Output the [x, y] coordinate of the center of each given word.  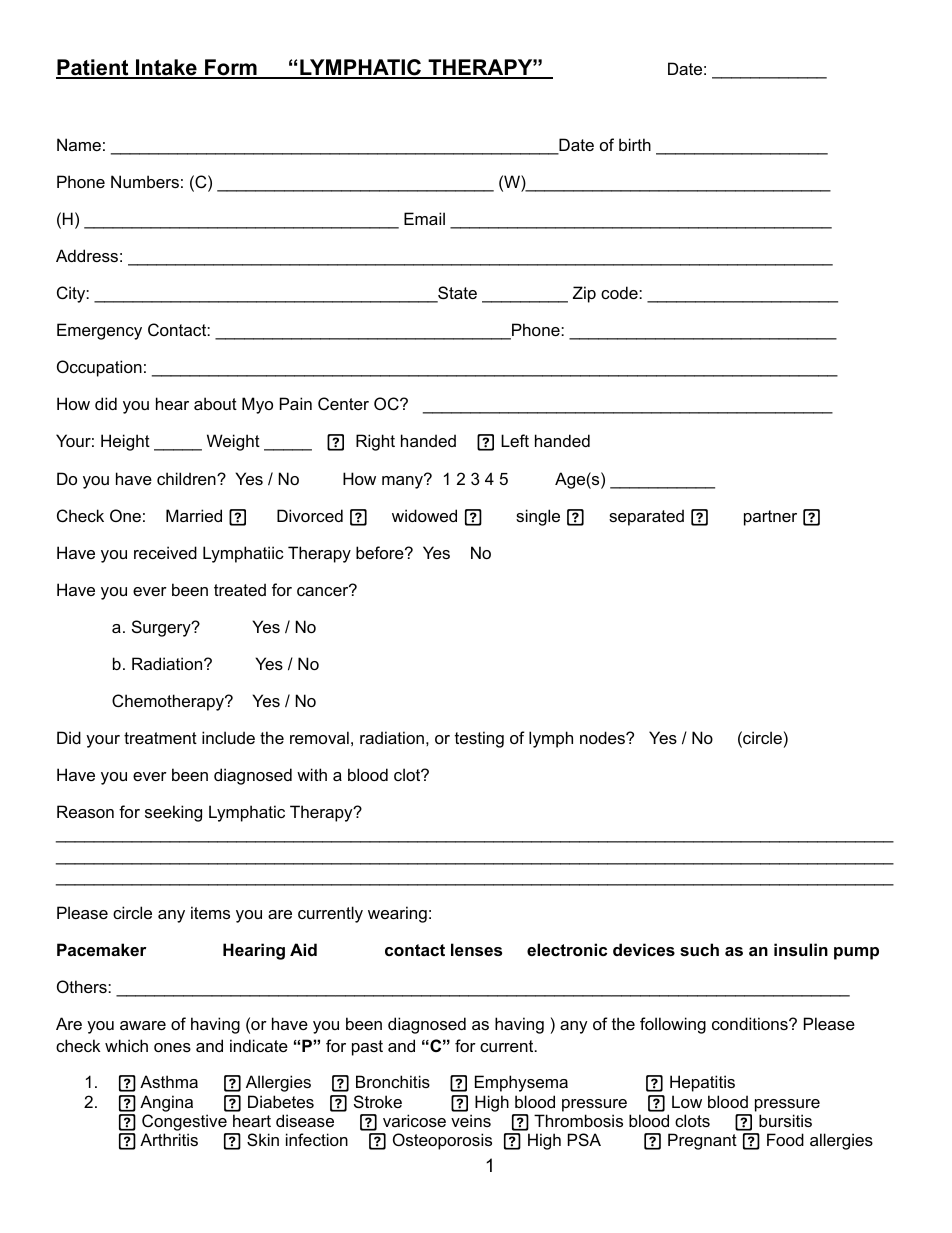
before [381, 552]
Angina [166, 1103]
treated [240, 589]
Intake [166, 68]
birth [635, 144]
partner [770, 518]
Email [424, 218]
